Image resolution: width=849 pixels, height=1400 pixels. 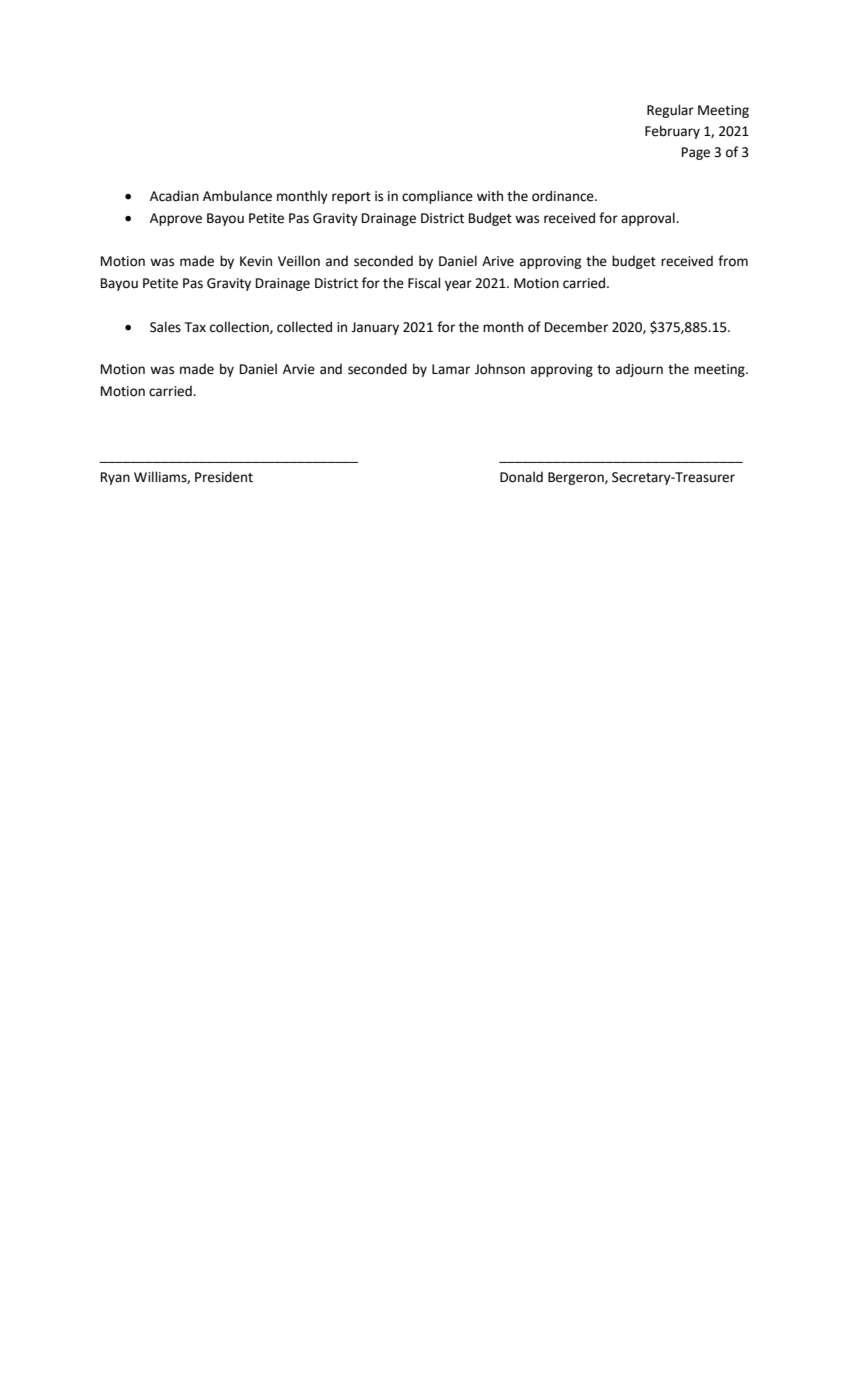 I want to click on President, so click(x=224, y=477).
